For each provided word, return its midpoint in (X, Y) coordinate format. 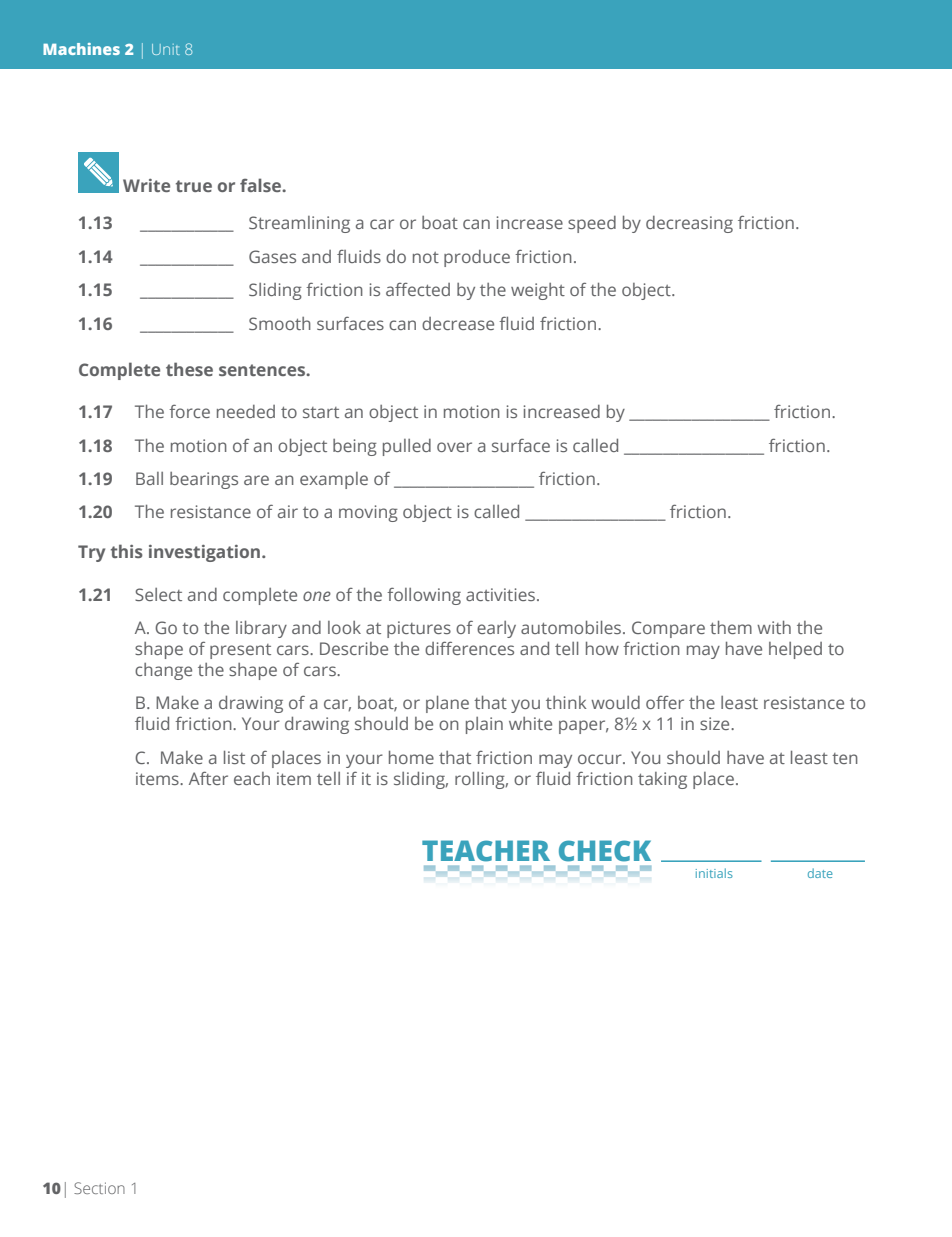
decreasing (689, 224)
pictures (419, 629)
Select (158, 594)
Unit (166, 49)
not (426, 257)
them (731, 627)
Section (99, 1188)
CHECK (605, 851)
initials (714, 873)
